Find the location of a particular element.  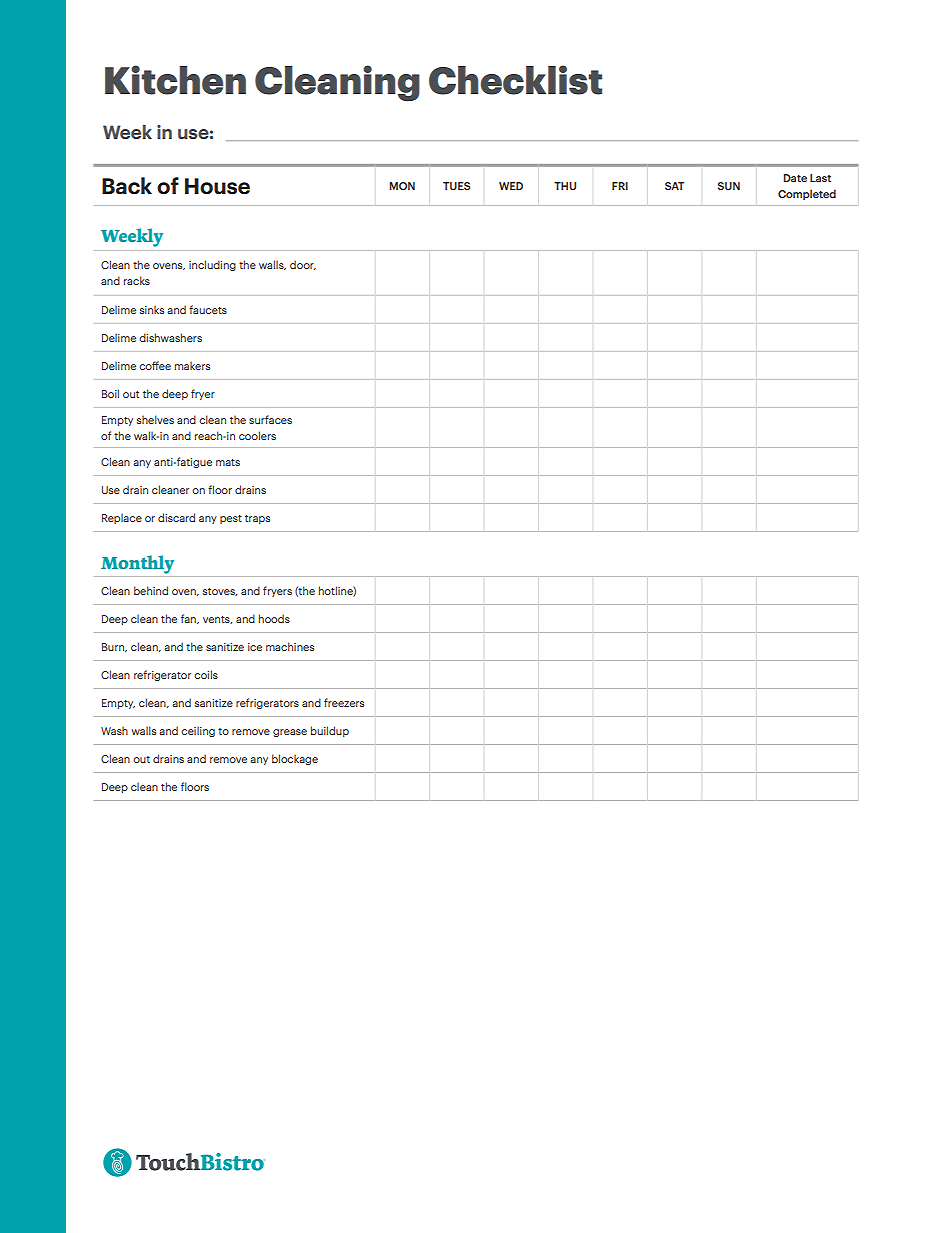

buildup is located at coordinates (330, 731).
